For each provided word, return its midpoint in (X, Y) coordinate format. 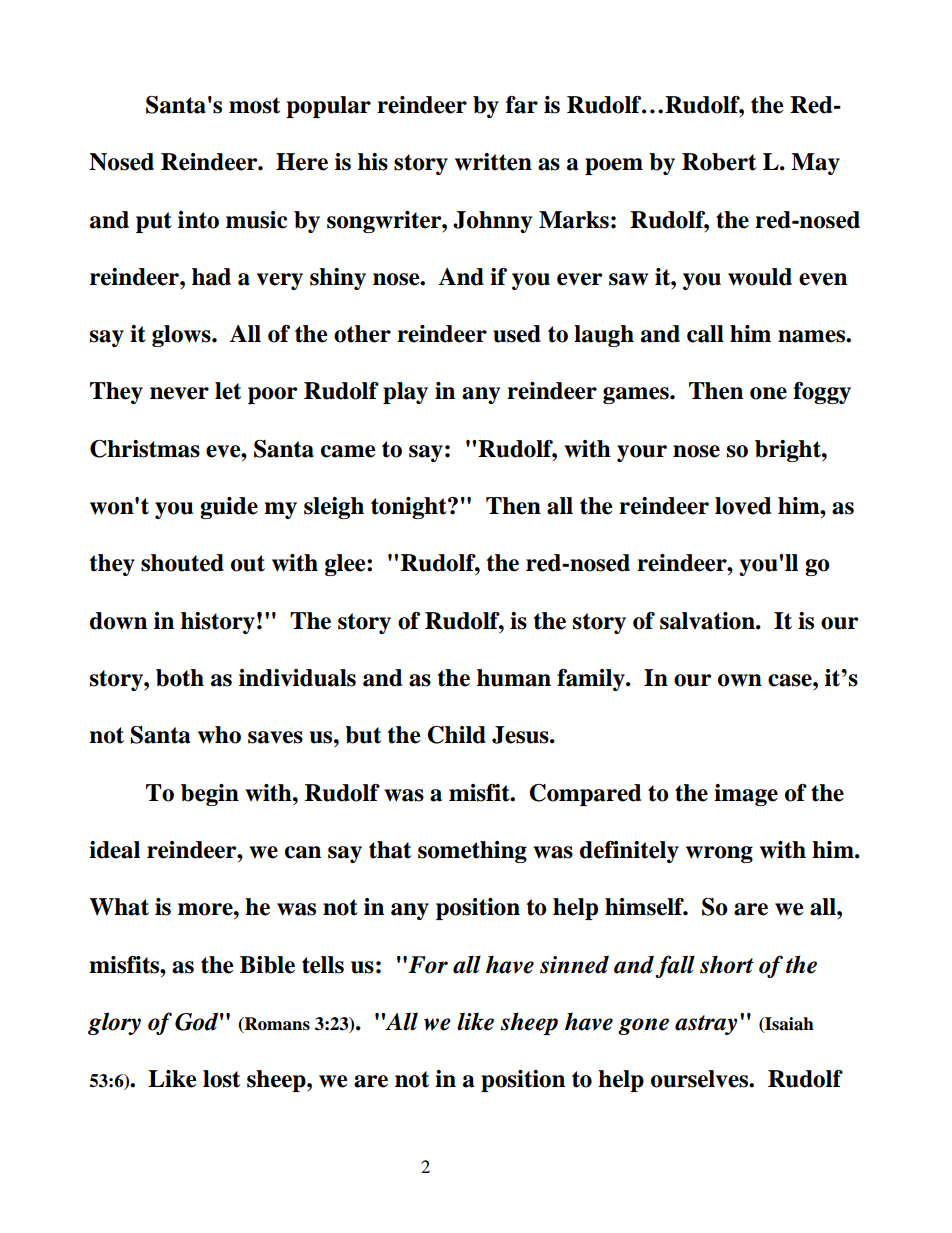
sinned (574, 964)
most (254, 105)
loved (743, 506)
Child (456, 735)
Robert (719, 162)
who (219, 735)
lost (221, 1079)
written (493, 162)
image (746, 795)
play (405, 393)
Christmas (145, 449)
